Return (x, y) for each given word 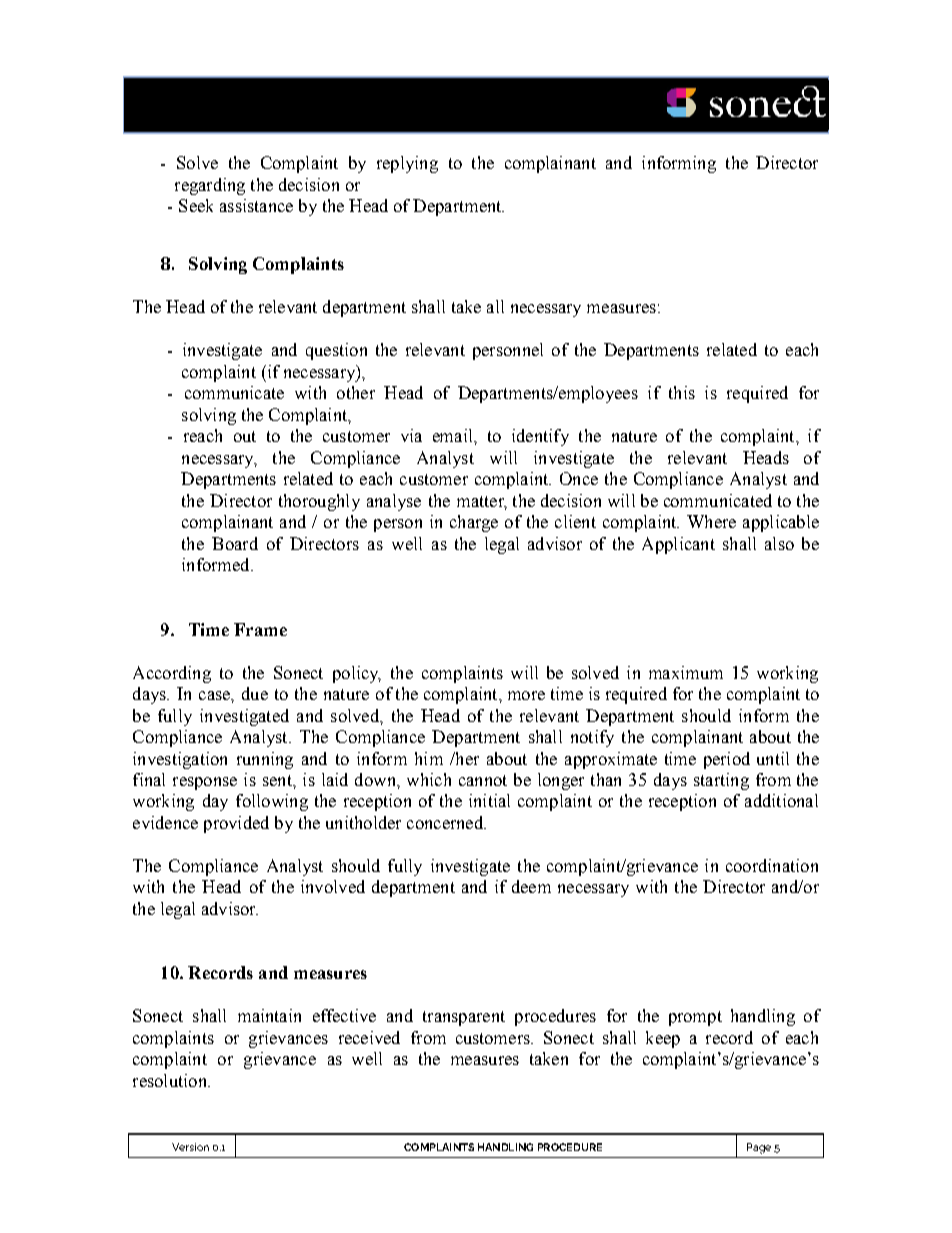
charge (474, 523)
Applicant (678, 545)
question (336, 351)
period (727, 760)
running (265, 760)
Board (235, 543)
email (454, 435)
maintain (269, 1015)
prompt (695, 1018)
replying (407, 164)
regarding (210, 186)
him (429, 758)
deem (531, 886)
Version (190, 1147)
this (682, 392)
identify (540, 437)
